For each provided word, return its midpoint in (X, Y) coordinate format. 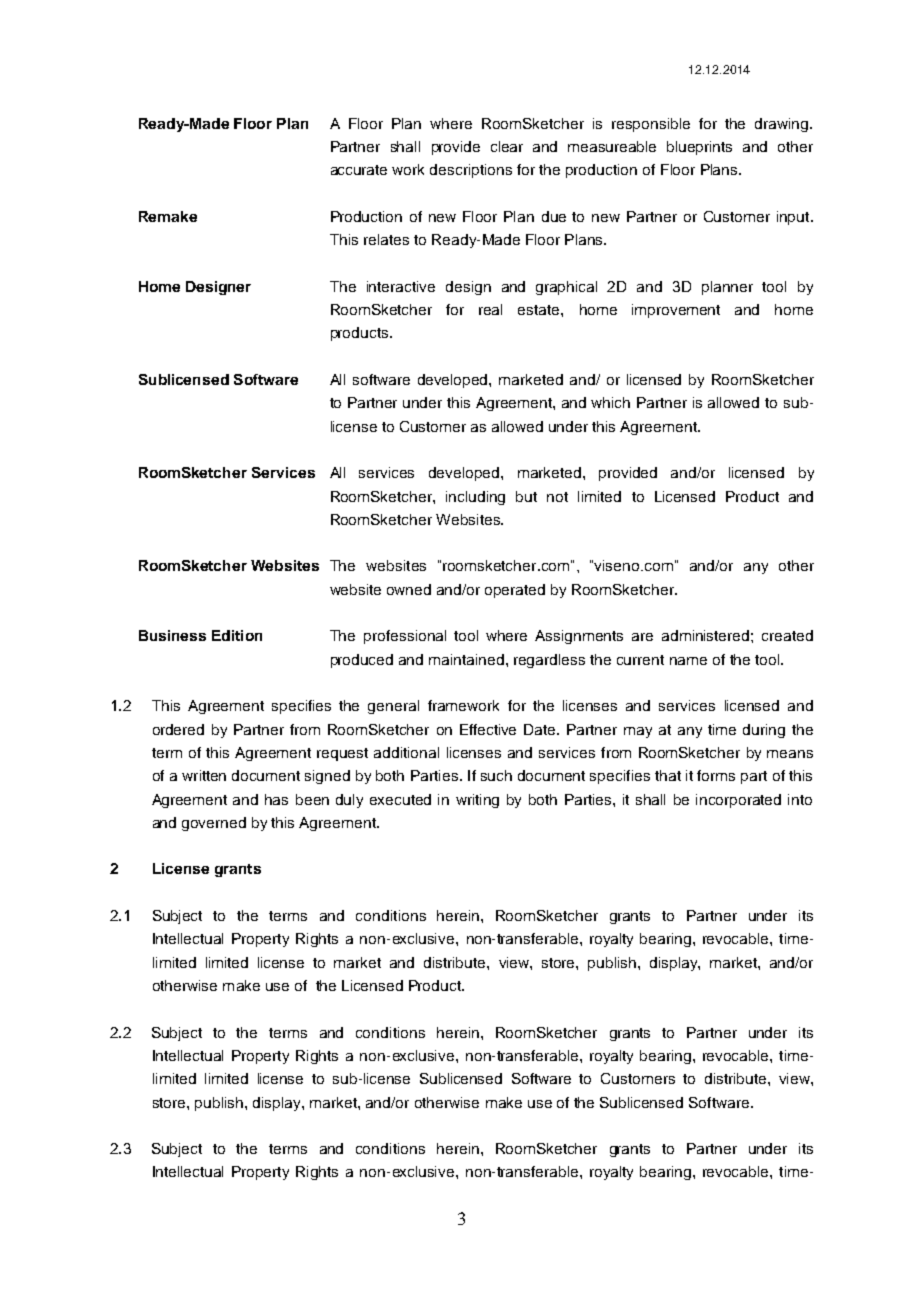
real (490, 309)
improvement (676, 311)
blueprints (699, 148)
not (557, 497)
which (610, 402)
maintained (466, 659)
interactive (401, 286)
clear (507, 146)
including (475, 498)
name (688, 661)
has (276, 799)
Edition (237, 635)
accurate (359, 170)
